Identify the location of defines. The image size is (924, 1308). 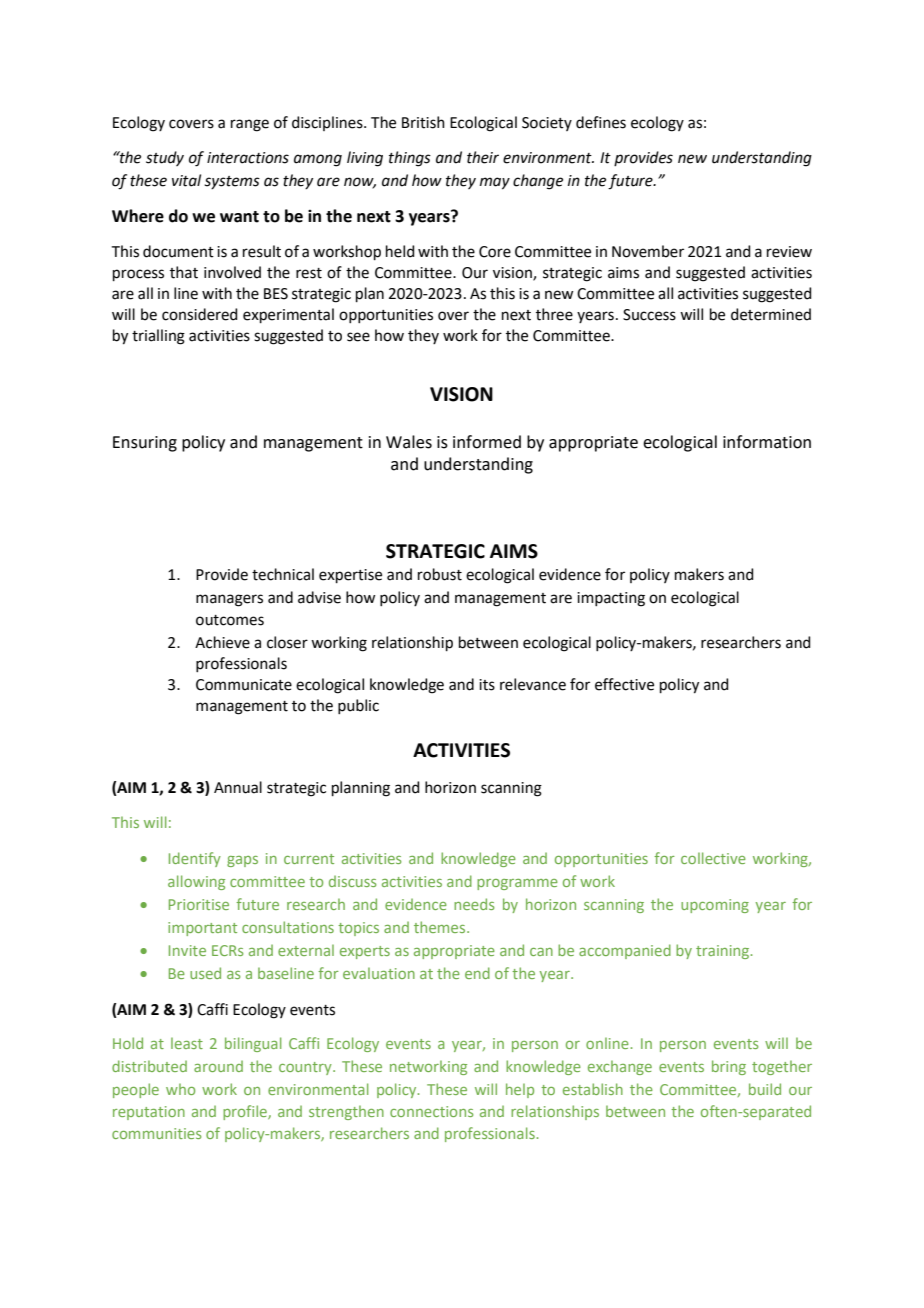
(601, 122).
